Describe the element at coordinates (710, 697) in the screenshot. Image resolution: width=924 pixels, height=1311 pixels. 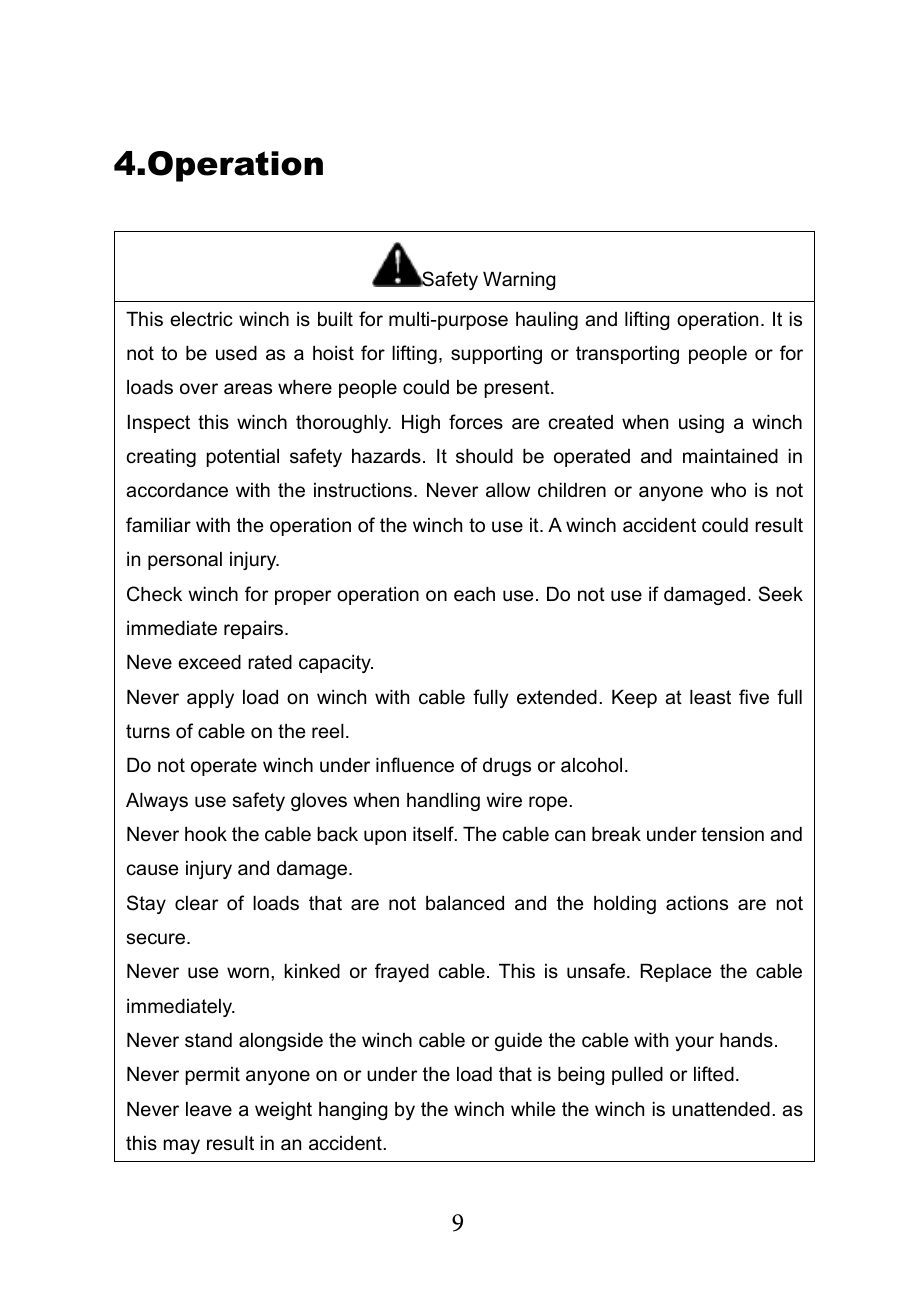
I see `least` at that location.
